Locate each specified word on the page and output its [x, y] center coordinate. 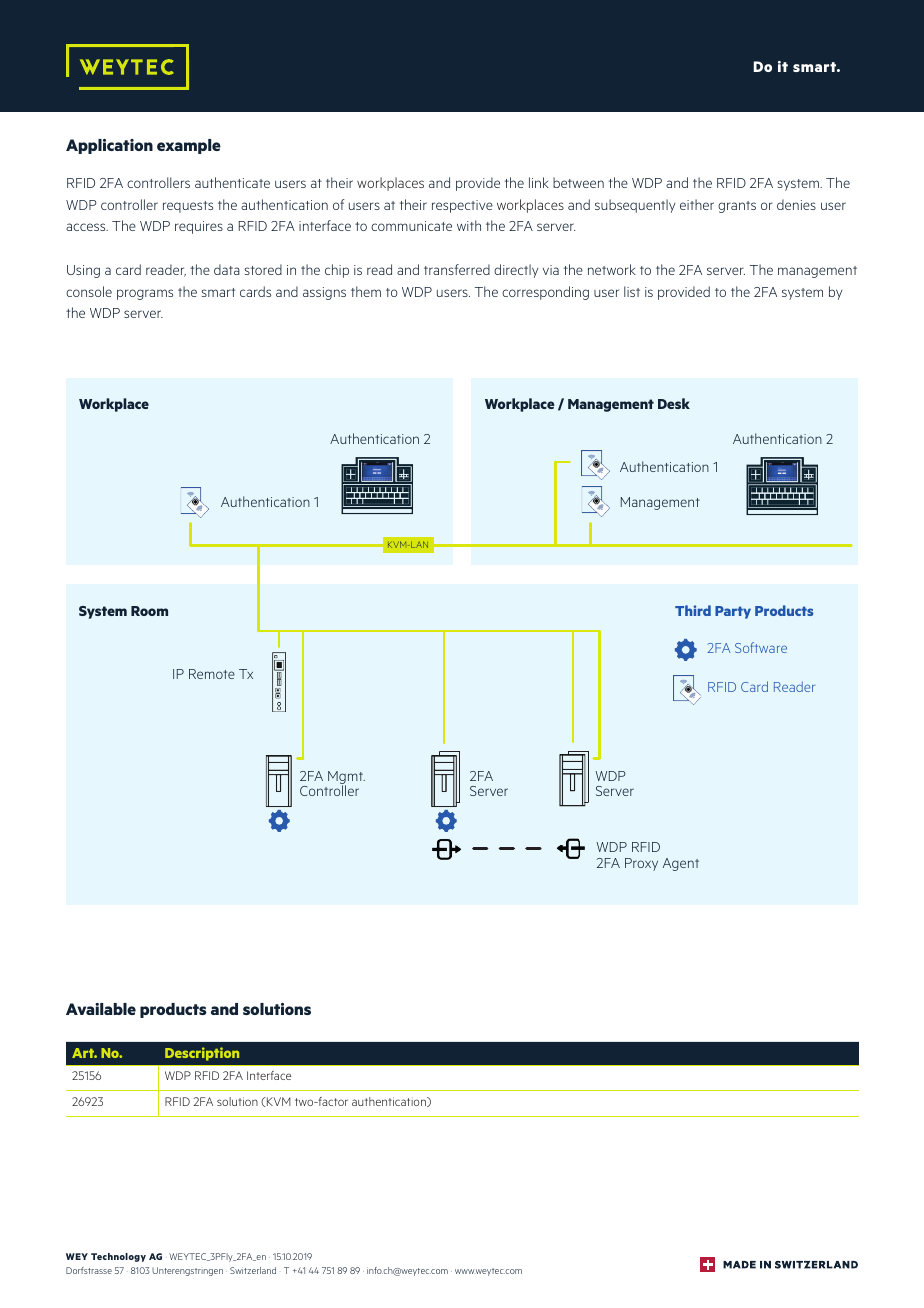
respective [462, 206]
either [697, 204]
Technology [118, 1257]
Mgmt [346, 779]
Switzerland [253, 1270]
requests [188, 207]
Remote [212, 674]
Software [761, 647]
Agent [681, 864]
